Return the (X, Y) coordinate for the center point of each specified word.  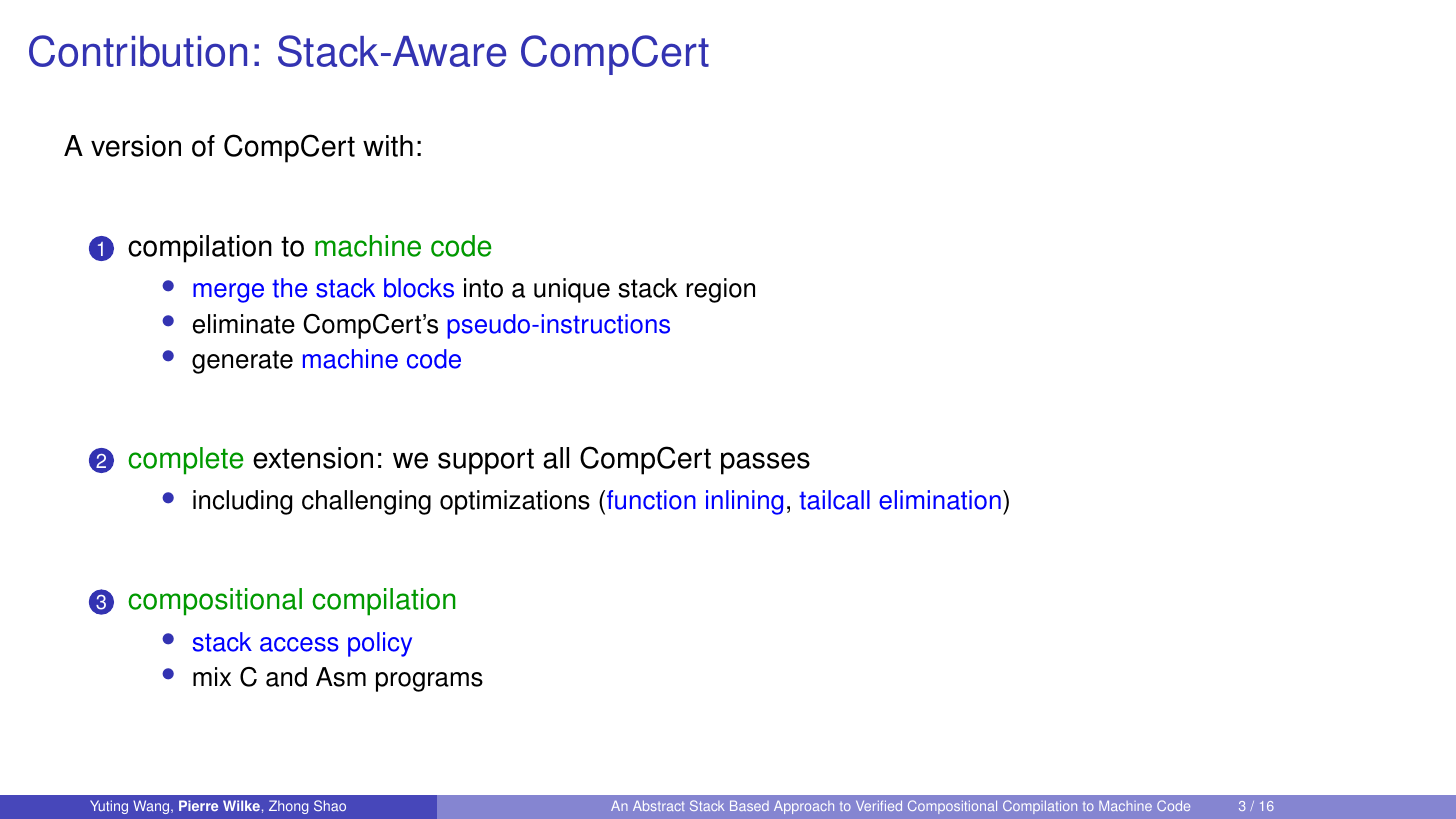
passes (765, 463)
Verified (879, 806)
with (388, 146)
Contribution (138, 51)
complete (186, 461)
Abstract (658, 806)
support (486, 461)
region (720, 290)
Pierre (198, 805)
